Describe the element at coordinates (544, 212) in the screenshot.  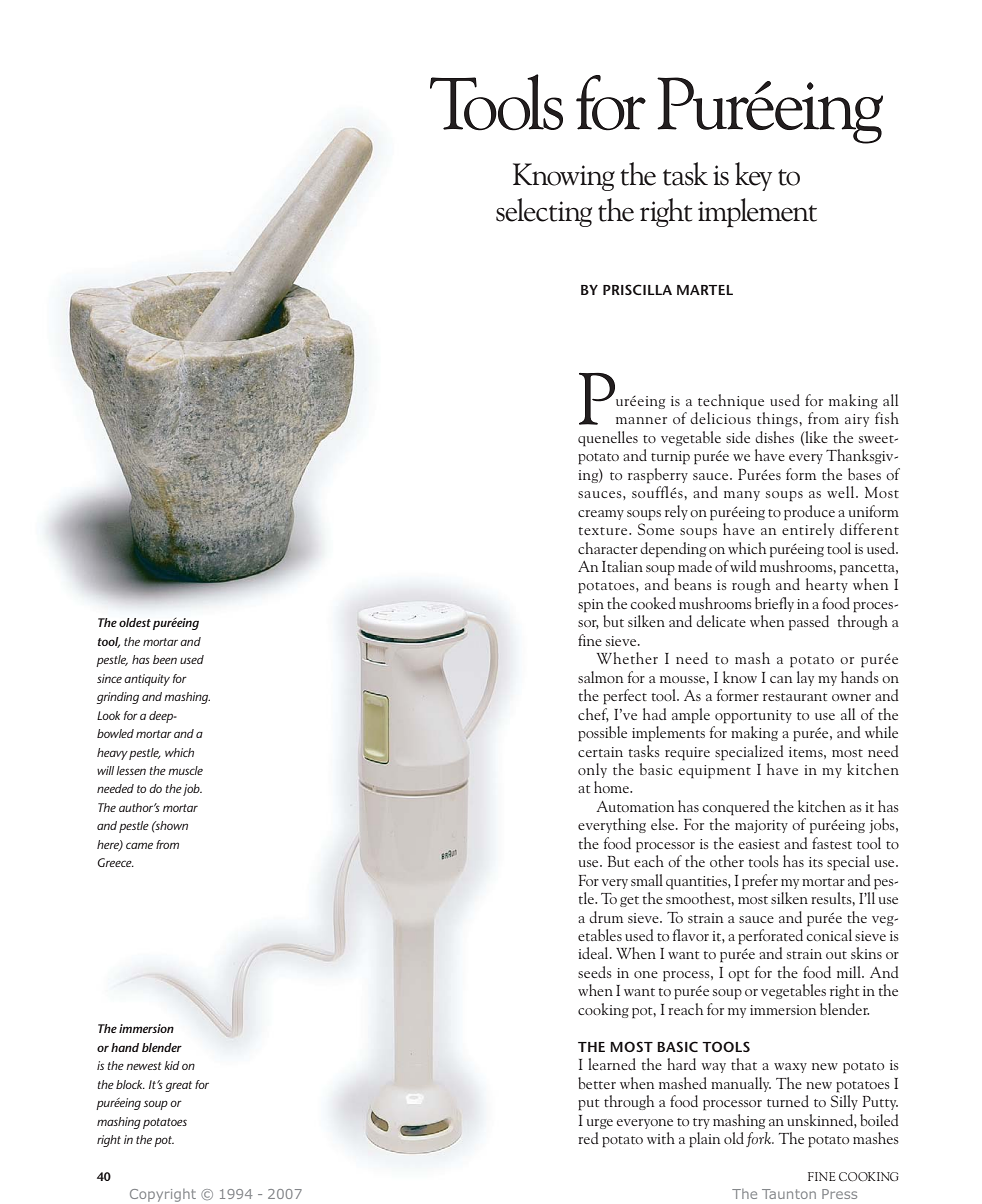
I see `selecting` at that location.
